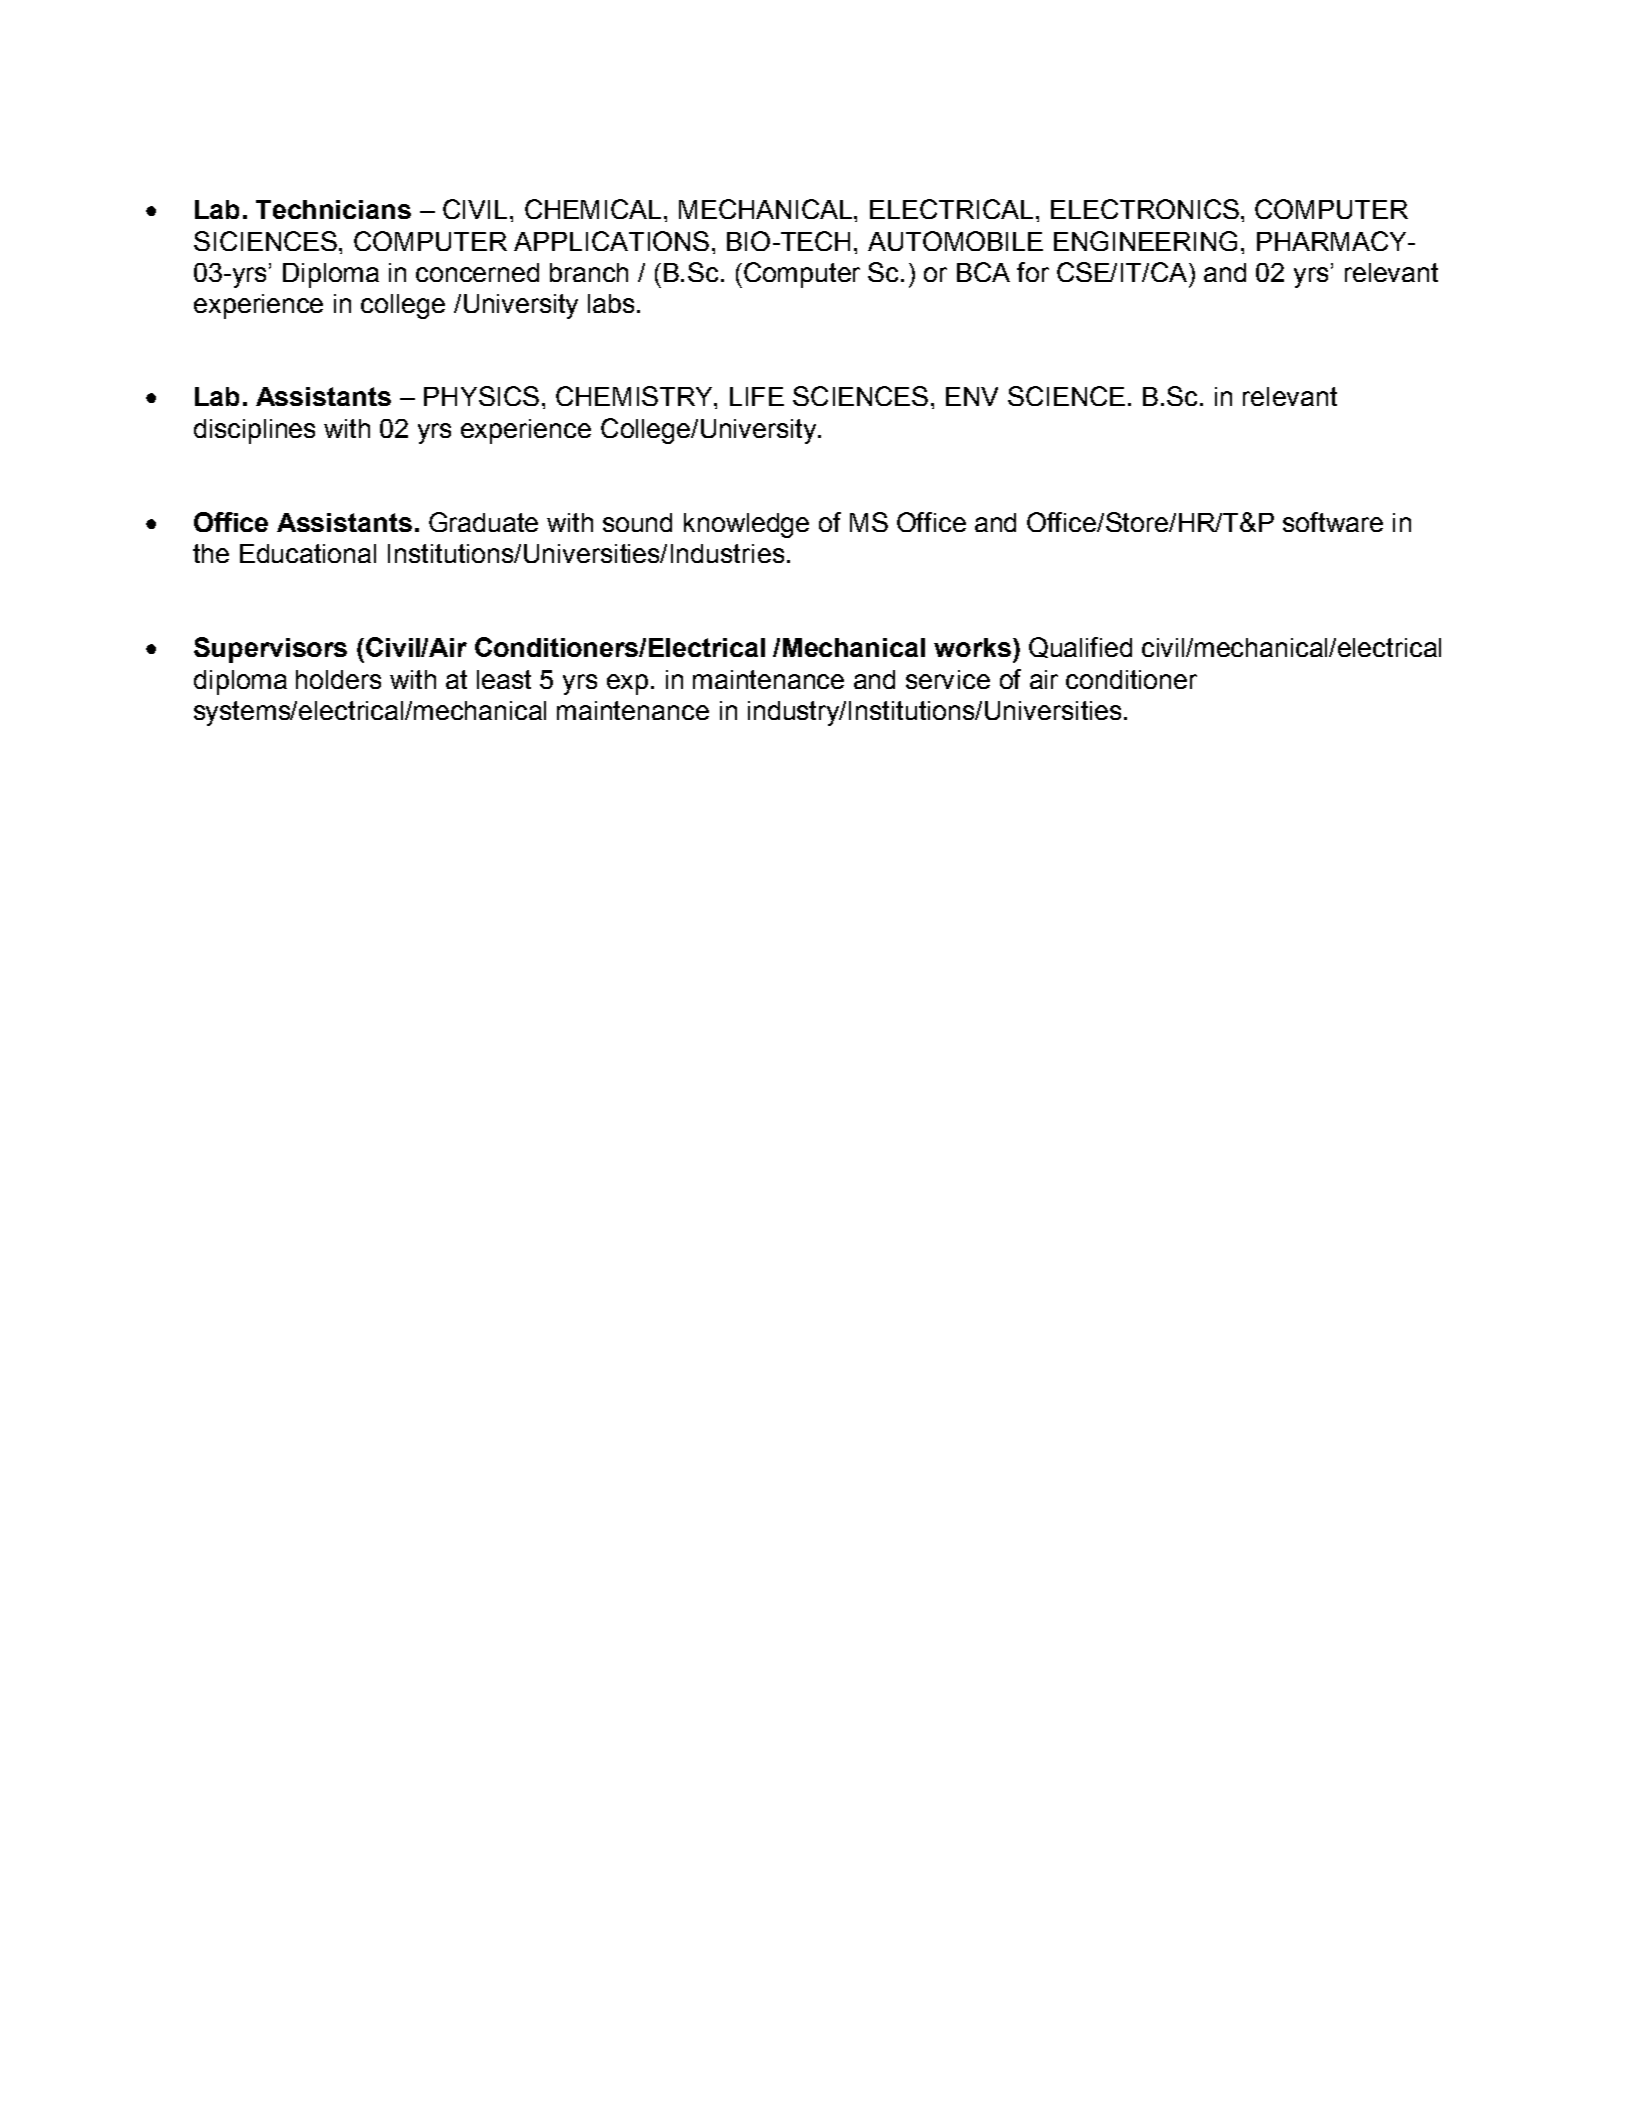  What do you see at coordinates (948, 679) in the screenshot?
I see `service` at bounding box center [948, 679].
